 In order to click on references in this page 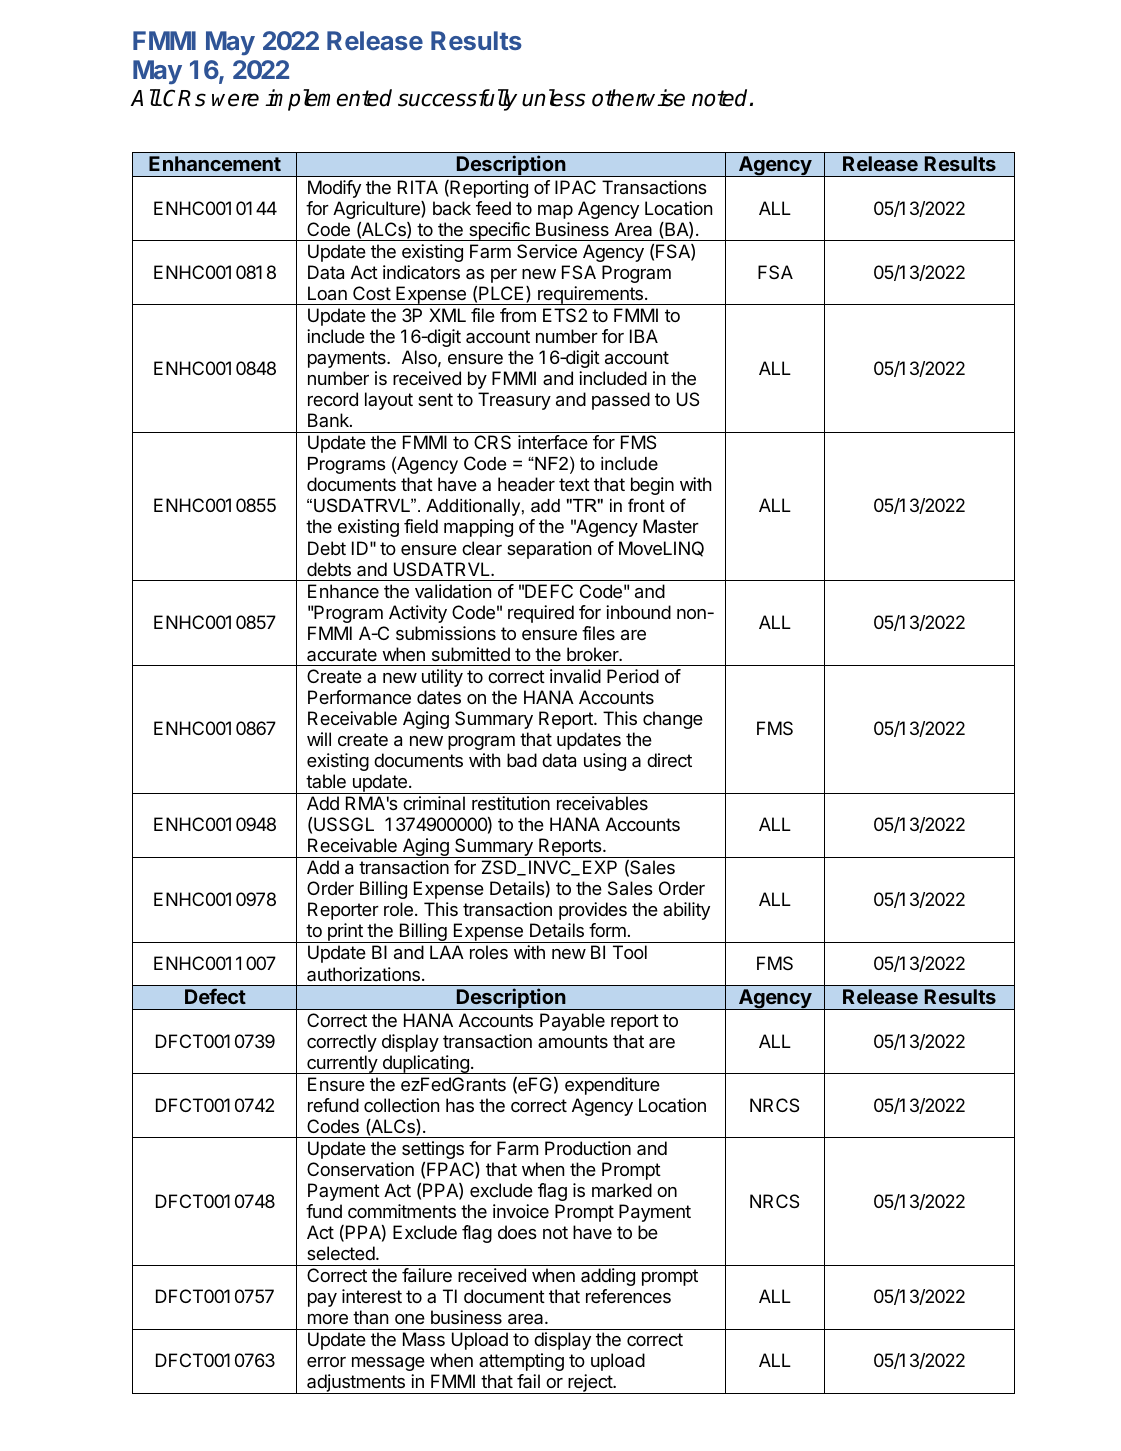, I will do `click(628, 1296)`.
